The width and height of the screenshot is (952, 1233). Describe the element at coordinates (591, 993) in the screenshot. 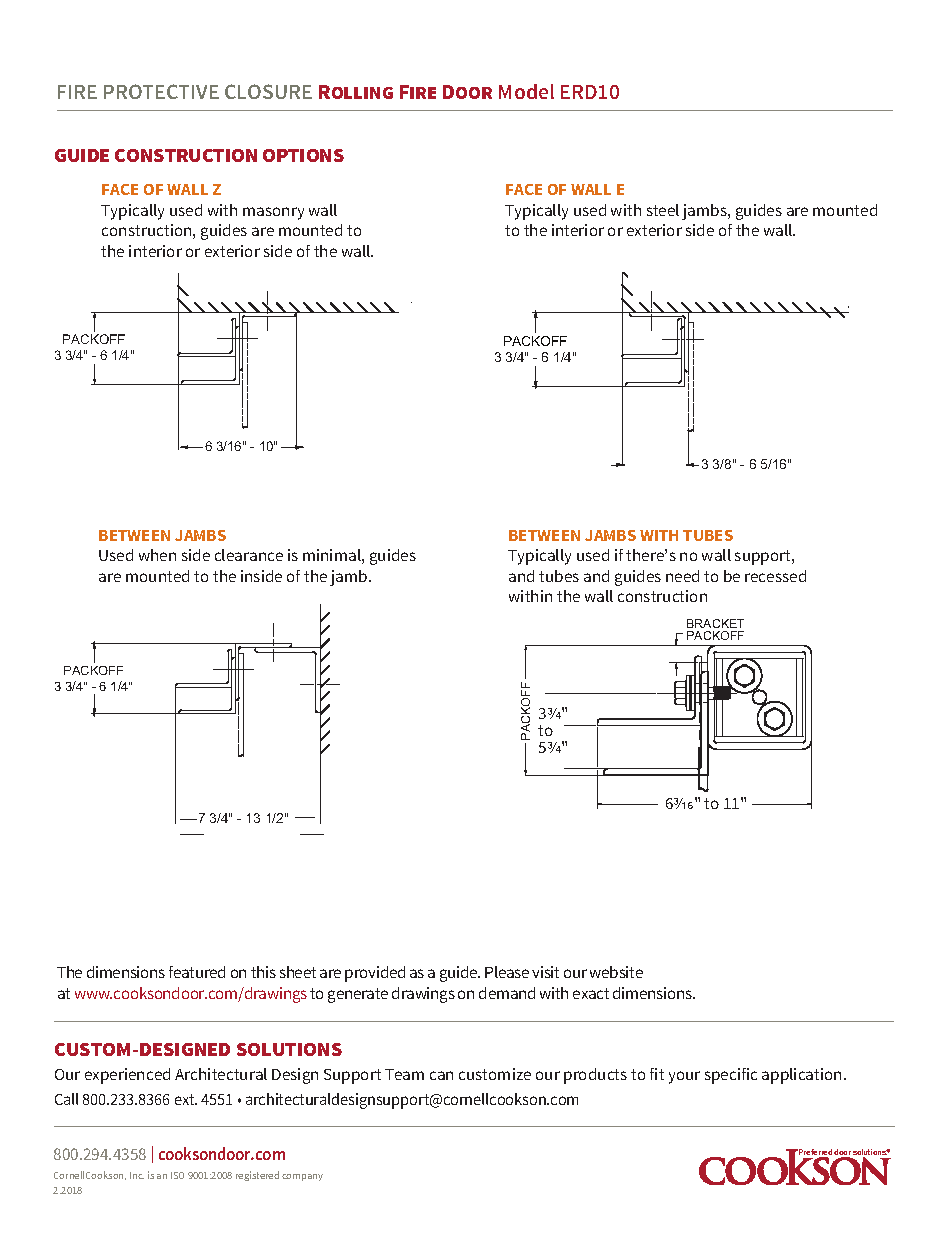

I see `exact` at that location.
